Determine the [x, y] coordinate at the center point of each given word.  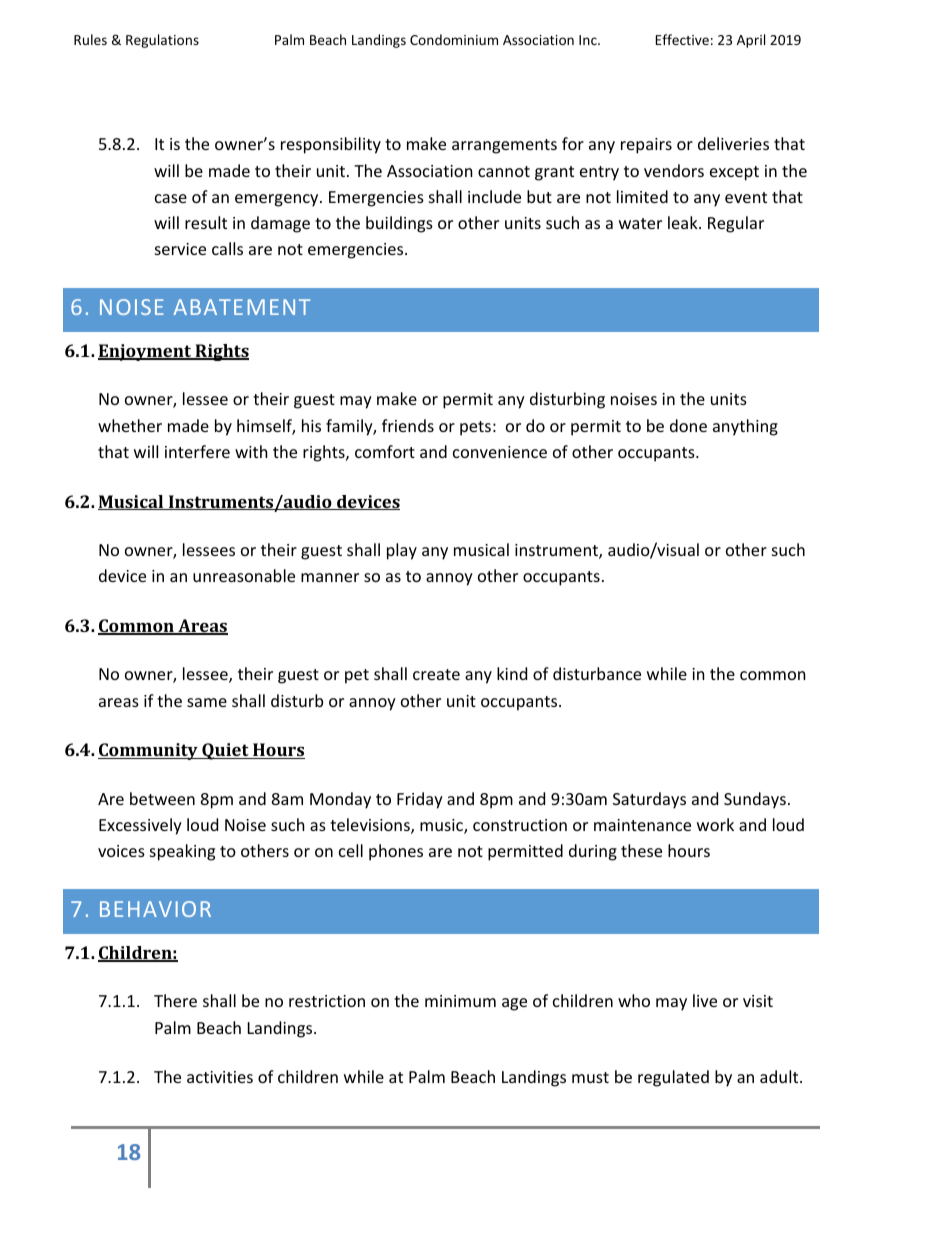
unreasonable [244, 575]
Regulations [162, 41]
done [688, 425]
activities [220, 1077]
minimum [460, 1001]
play [402, 551]
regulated [673, 1078]
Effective [682, 39]
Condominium [454, 39]
